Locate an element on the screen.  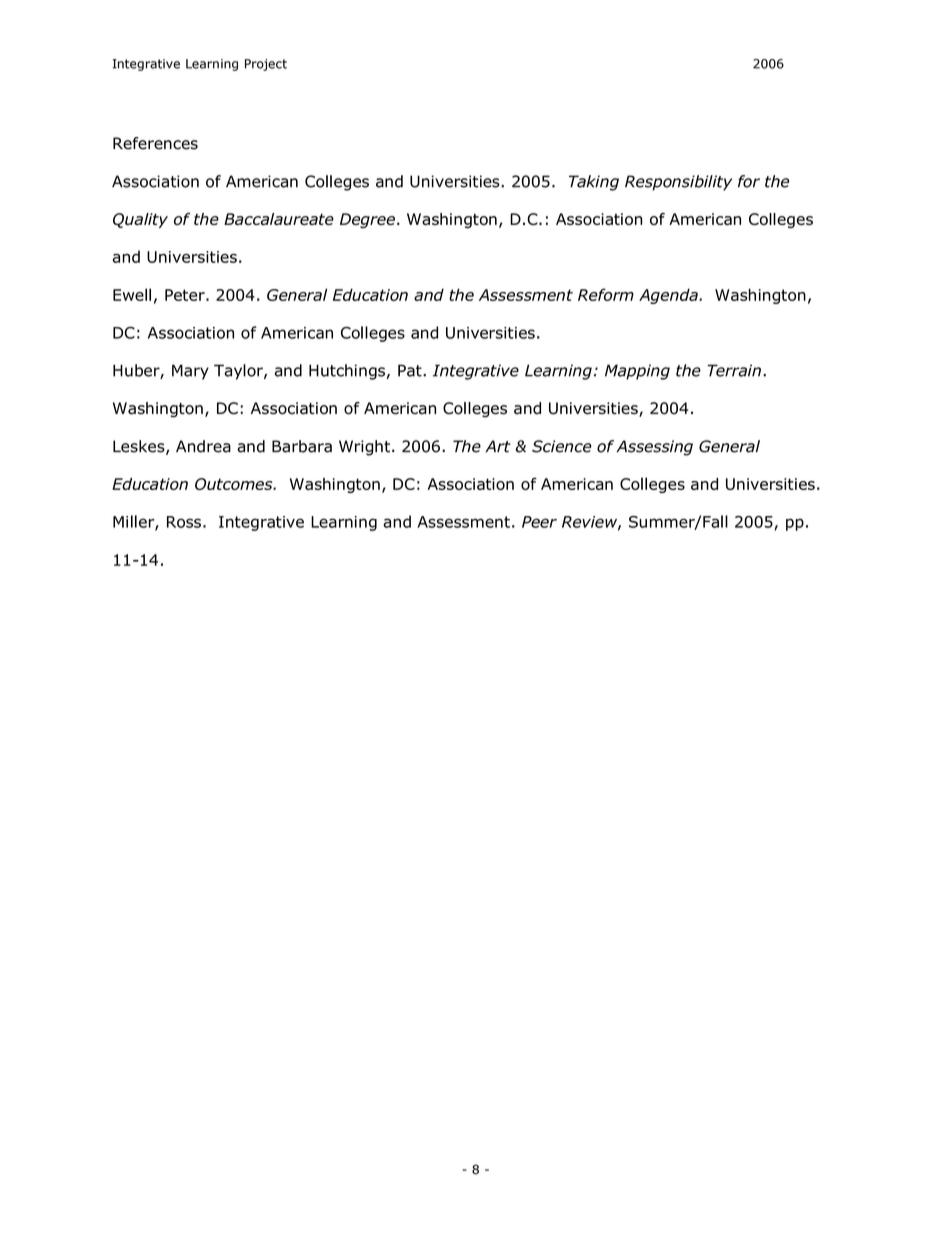
Taking is located at coordinates (594, 183).
